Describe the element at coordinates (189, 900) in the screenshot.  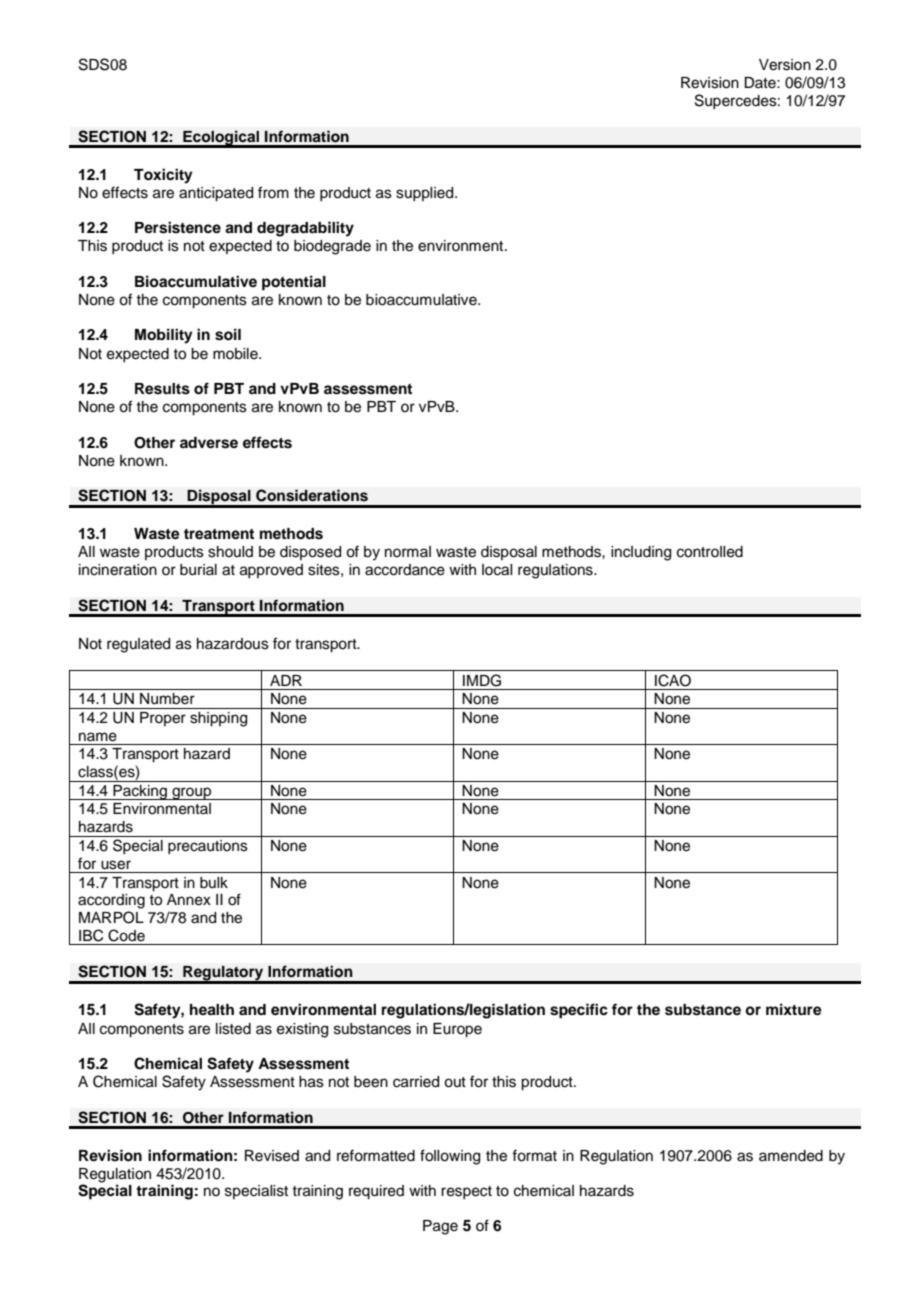
I see `Annex` at that location.
